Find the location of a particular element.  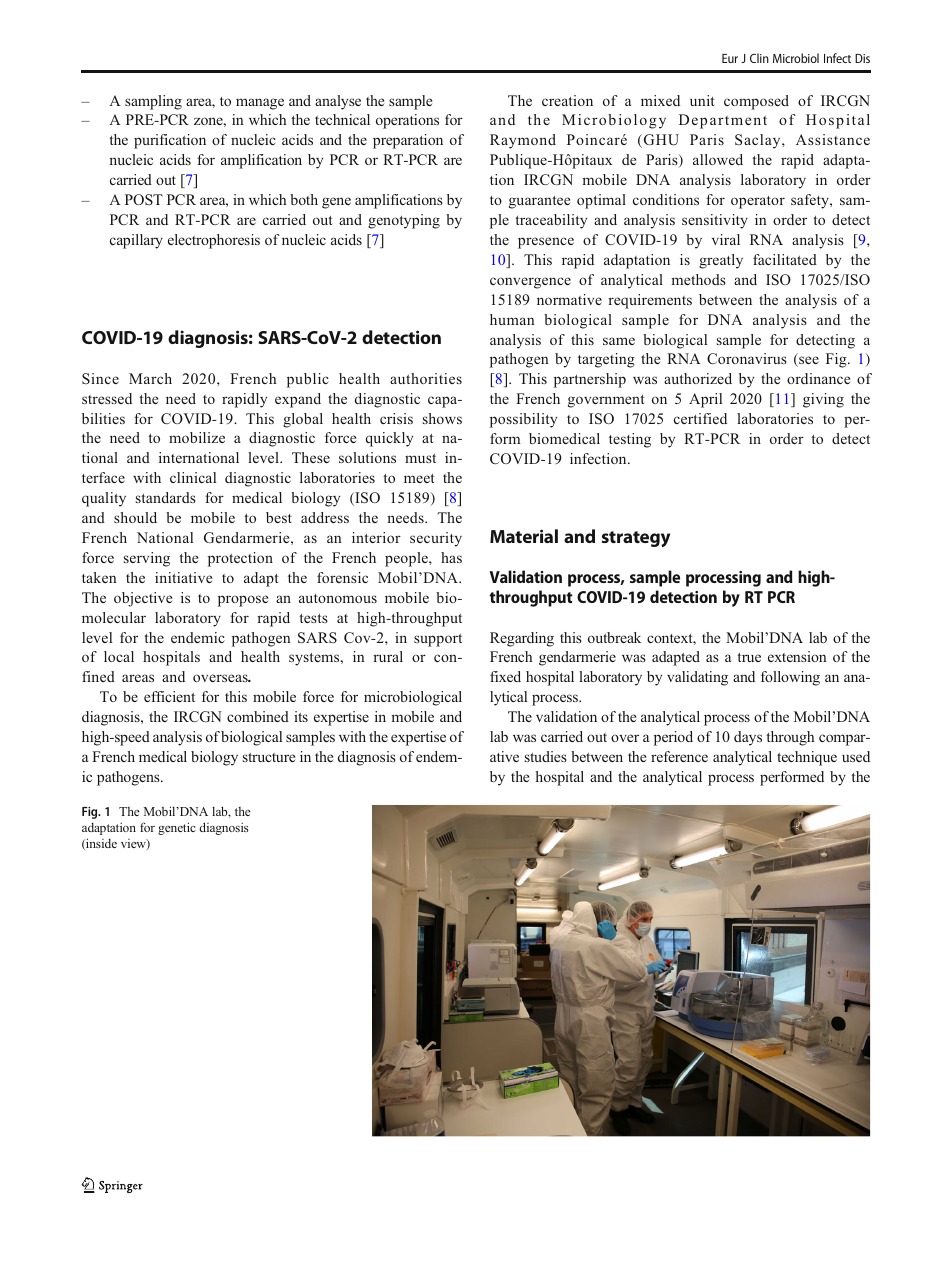

Material is located at coordinates (524, 536).
